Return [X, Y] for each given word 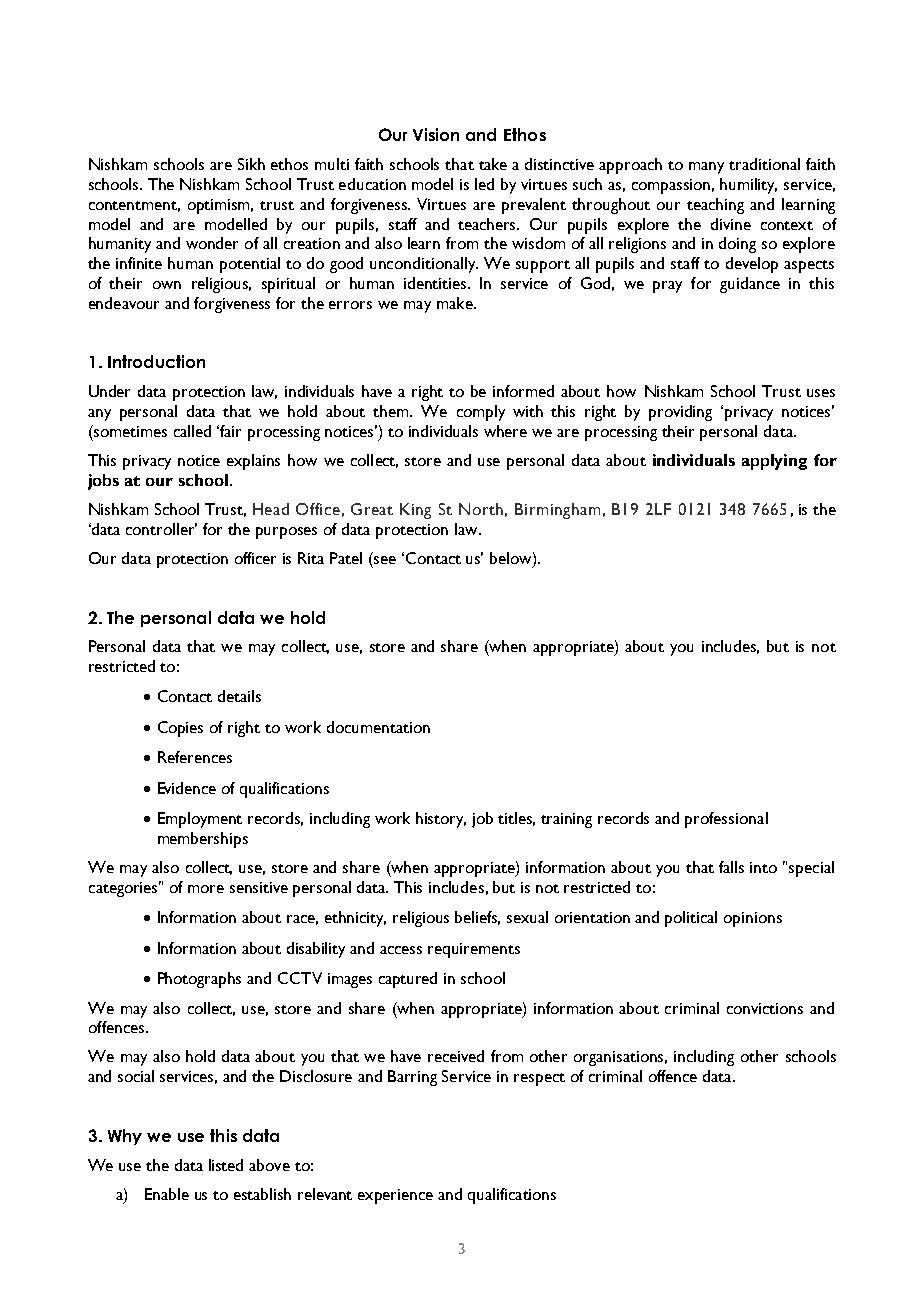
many [706, 168]
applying [774, 462]
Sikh [251, 164]
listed [226, 1165]
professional [726, 820]
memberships [203, 840]
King [415, 511]
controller [161, 529]
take [493, 164]
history [441, 820]
